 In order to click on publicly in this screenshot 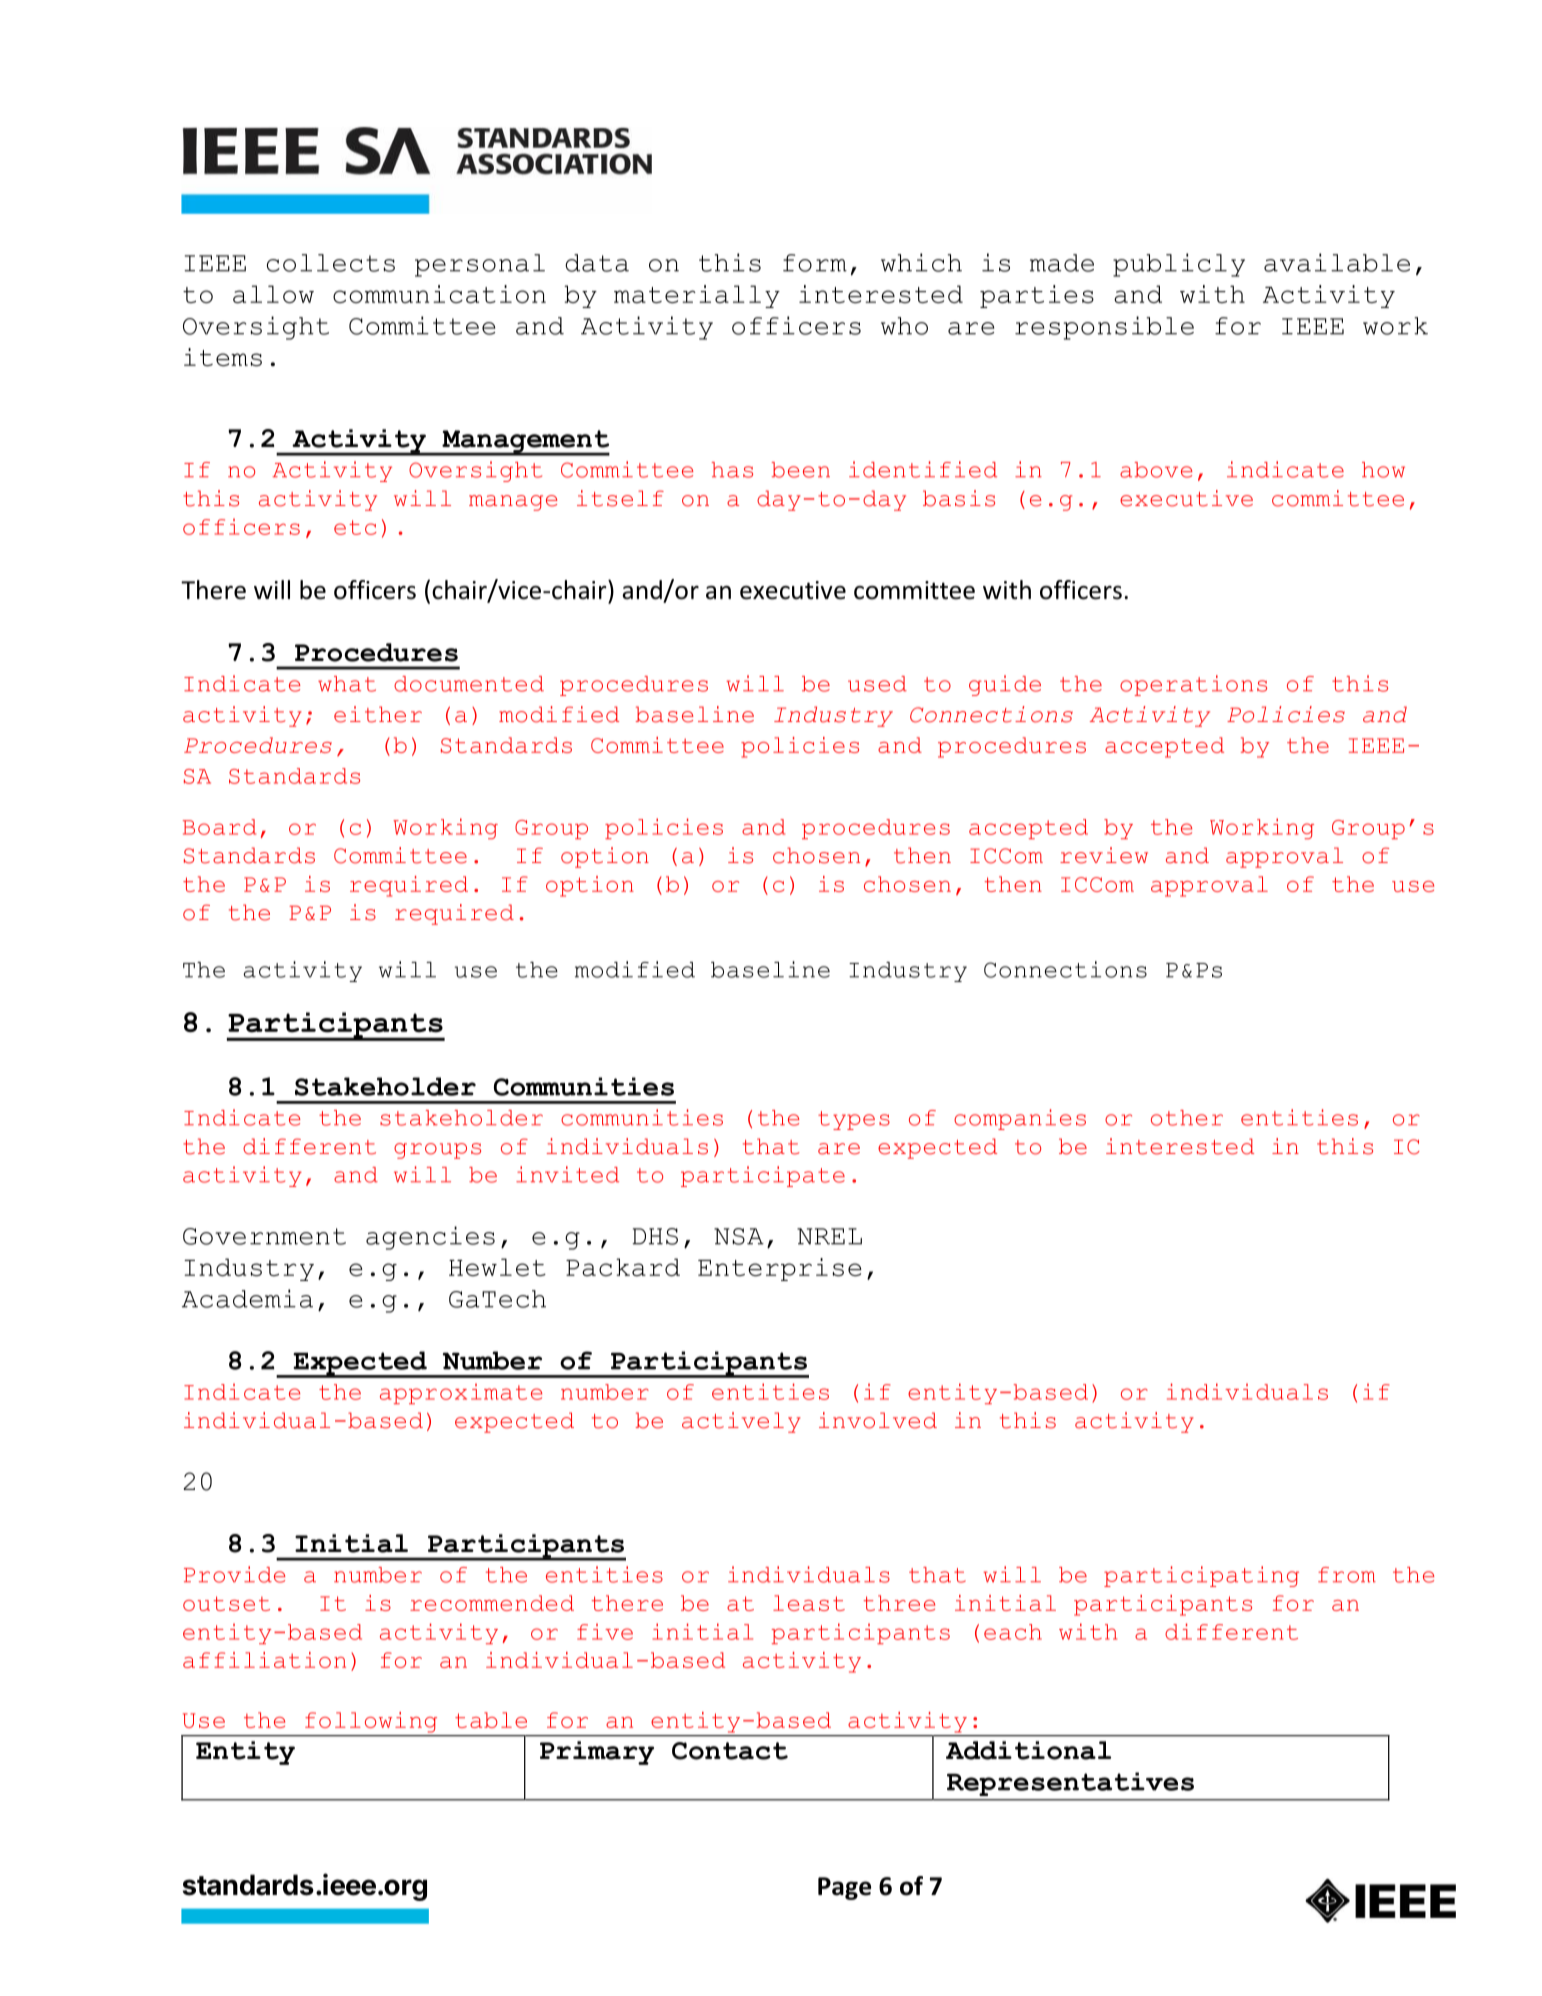, I will do `click(1179, 265)`.
